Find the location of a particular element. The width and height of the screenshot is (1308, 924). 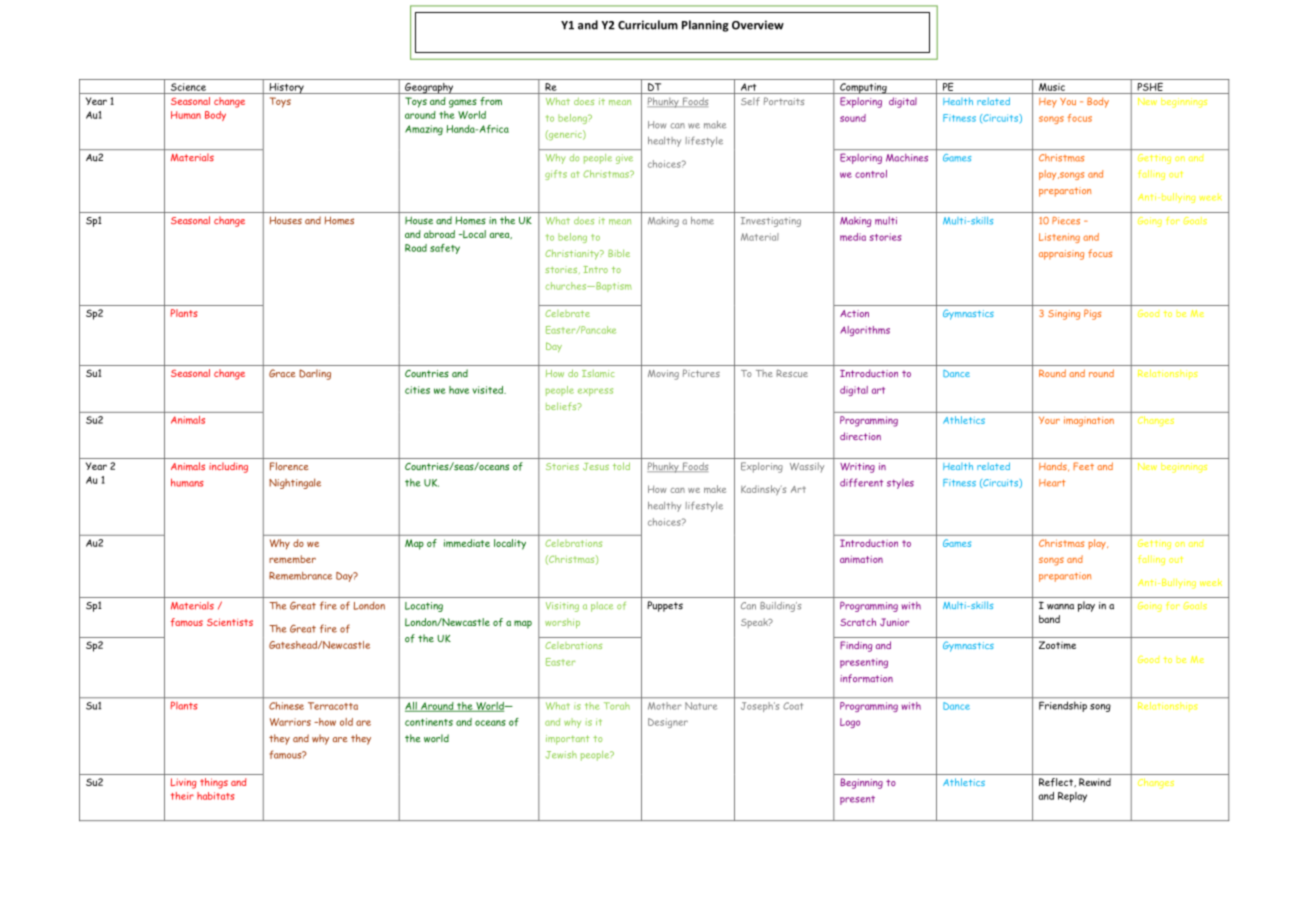

Amazing is located at coordinates (424, 130).
